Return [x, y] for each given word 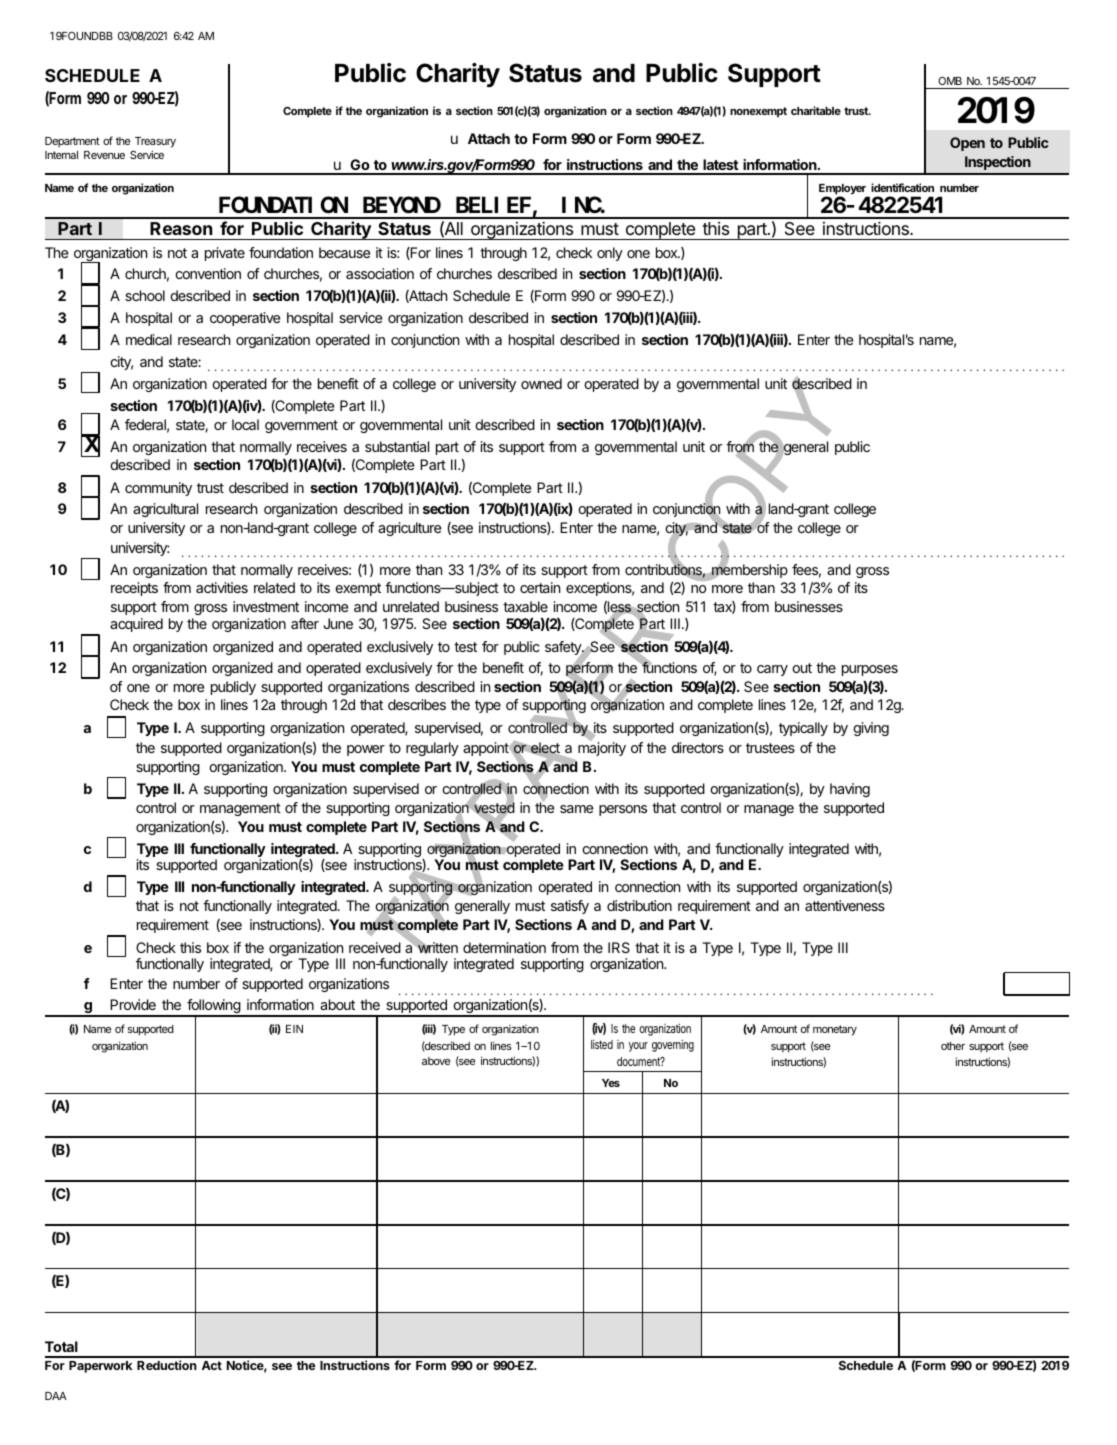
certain [540, 587]
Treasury [155, 142]
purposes [870, 670]
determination [504, 947]
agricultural [165, 510]
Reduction [167, 1365]
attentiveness [845, 905]
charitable [816, 110]
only [610, 254]
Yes [611, 1083]
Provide [133, 1004]
